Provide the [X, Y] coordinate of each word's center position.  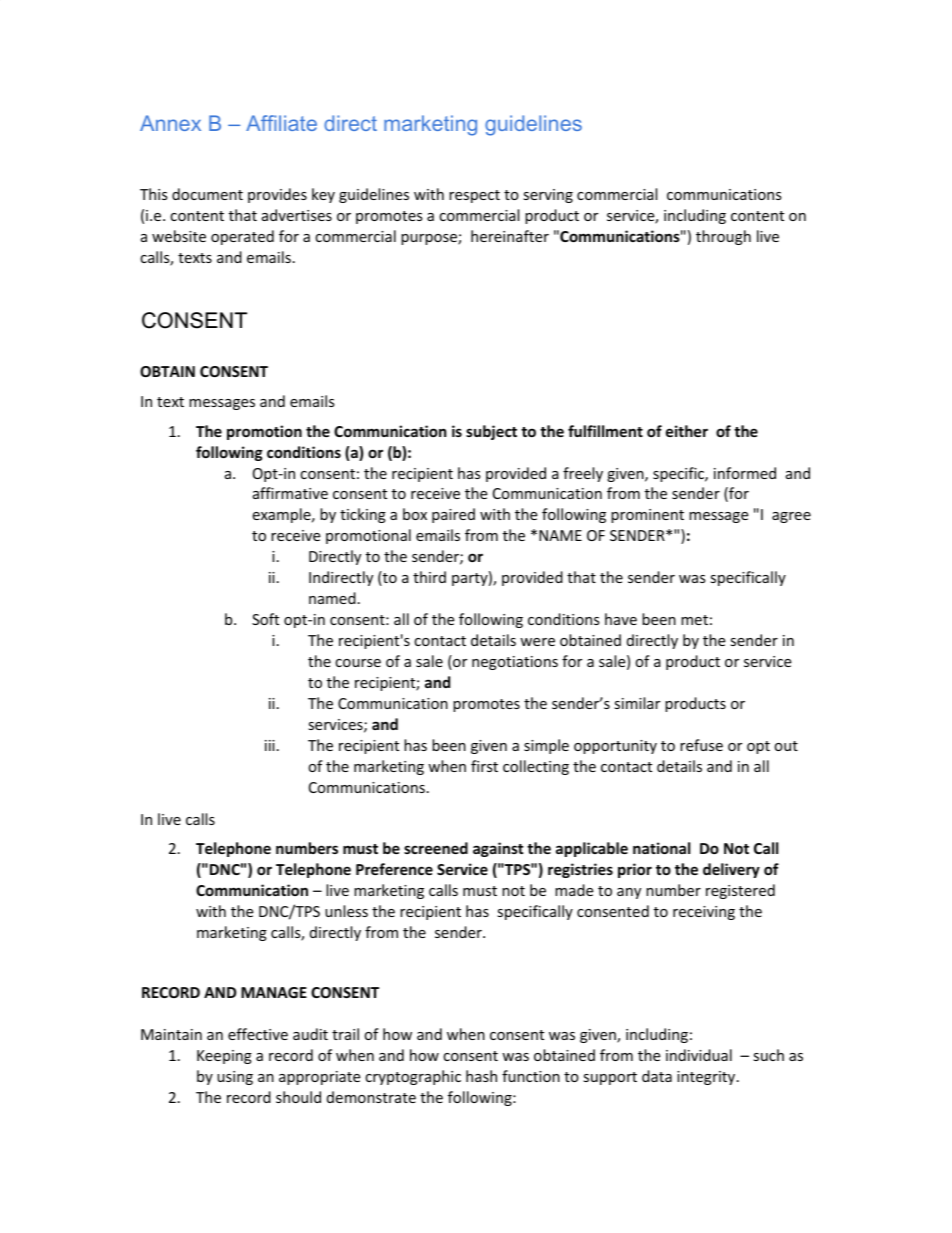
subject [491, 432]
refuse [701, 745]
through [723, 237]
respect [474, 196]
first [484, 766]
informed [745, 473]
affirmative [290, 493]
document [207, 194]
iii [270, 745]
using [235, 1078]
